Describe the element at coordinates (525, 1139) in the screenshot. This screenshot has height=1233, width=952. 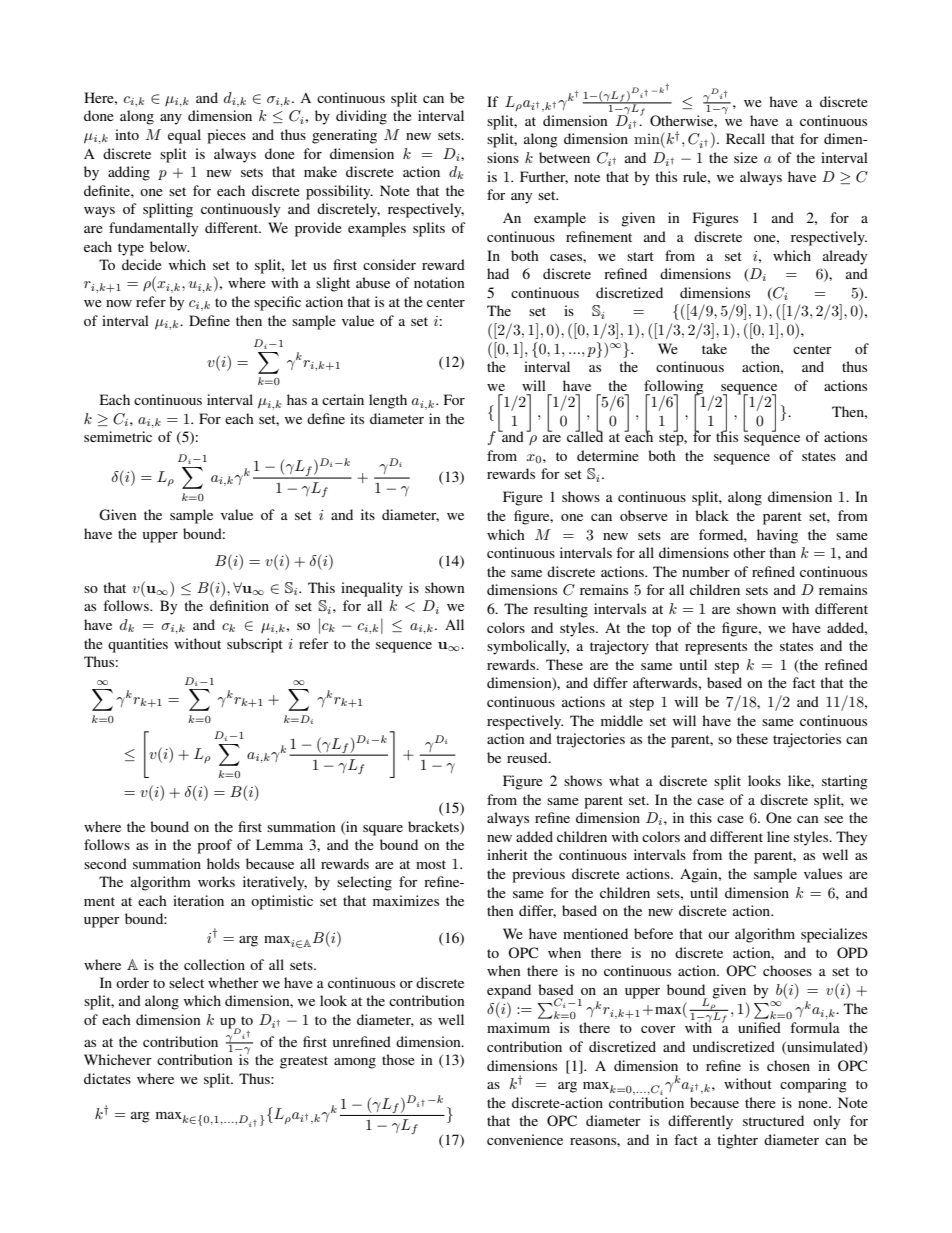
I see `convenience` at that location.
